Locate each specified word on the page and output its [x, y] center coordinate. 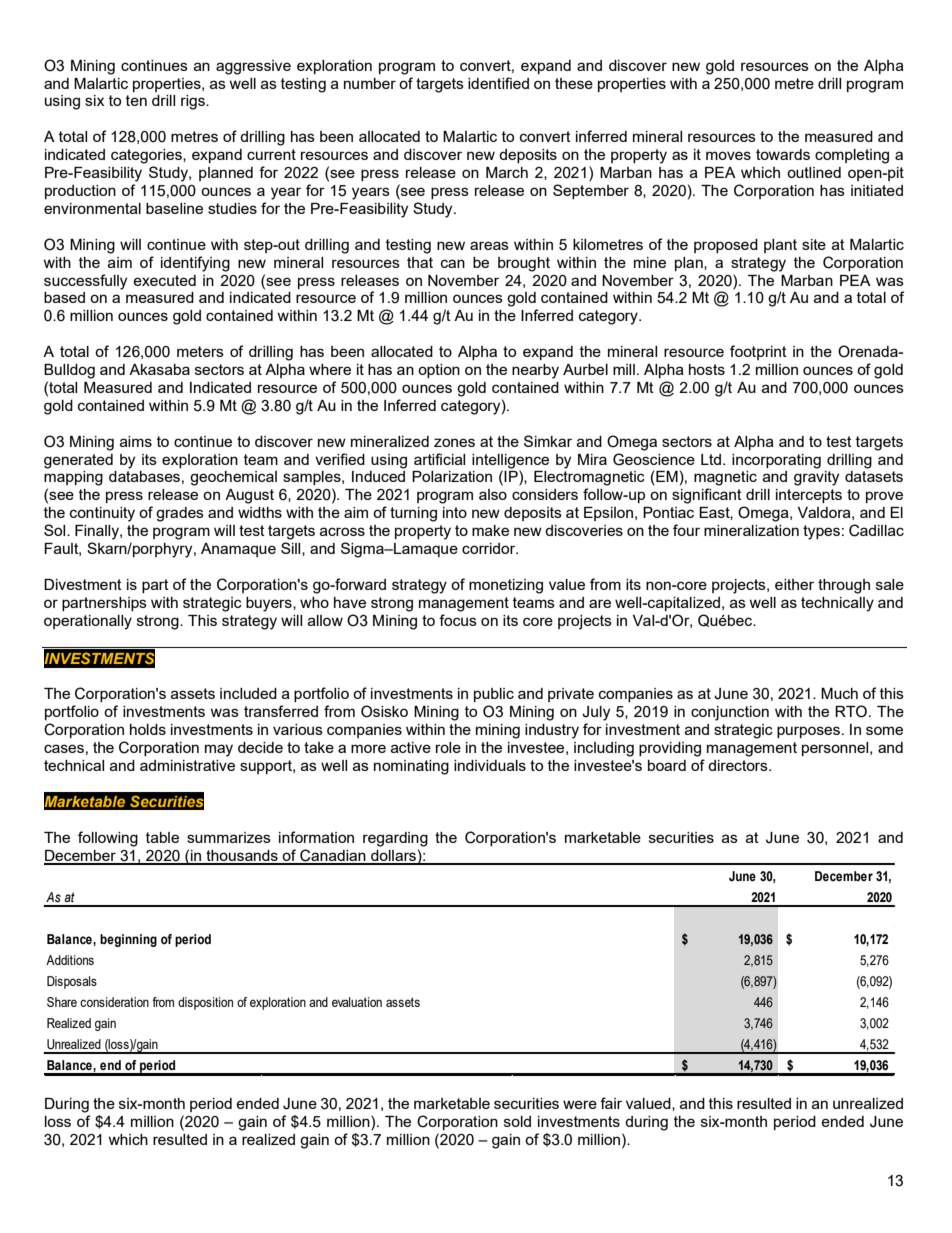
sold [517, 1121]
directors [739, 765]
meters [200, 351]
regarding [395, 839]
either [794, 584]
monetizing [506, 586]
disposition [205, 1003]
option [439, 371]
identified [498, 83]
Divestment [83, 584]
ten [136, 100]
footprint [758, 352]
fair [611, 1103]
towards [783, 154]
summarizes [229, 837]
